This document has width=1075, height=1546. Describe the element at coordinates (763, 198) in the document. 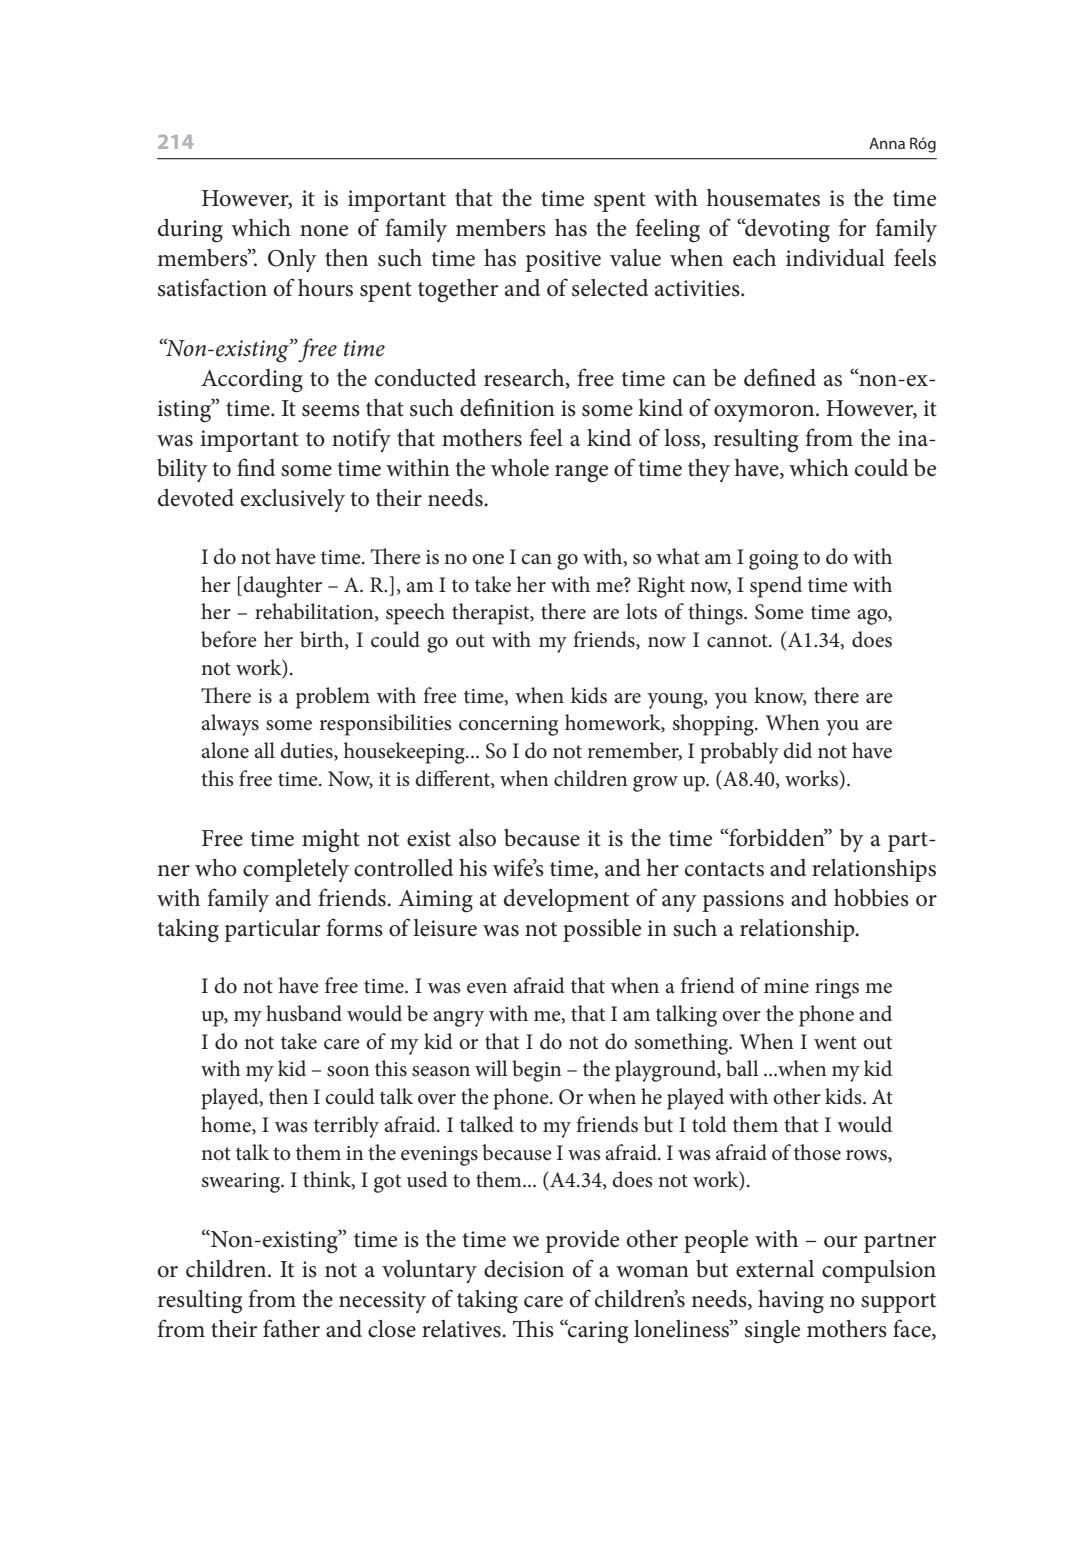

I see `housemates` at that location.
